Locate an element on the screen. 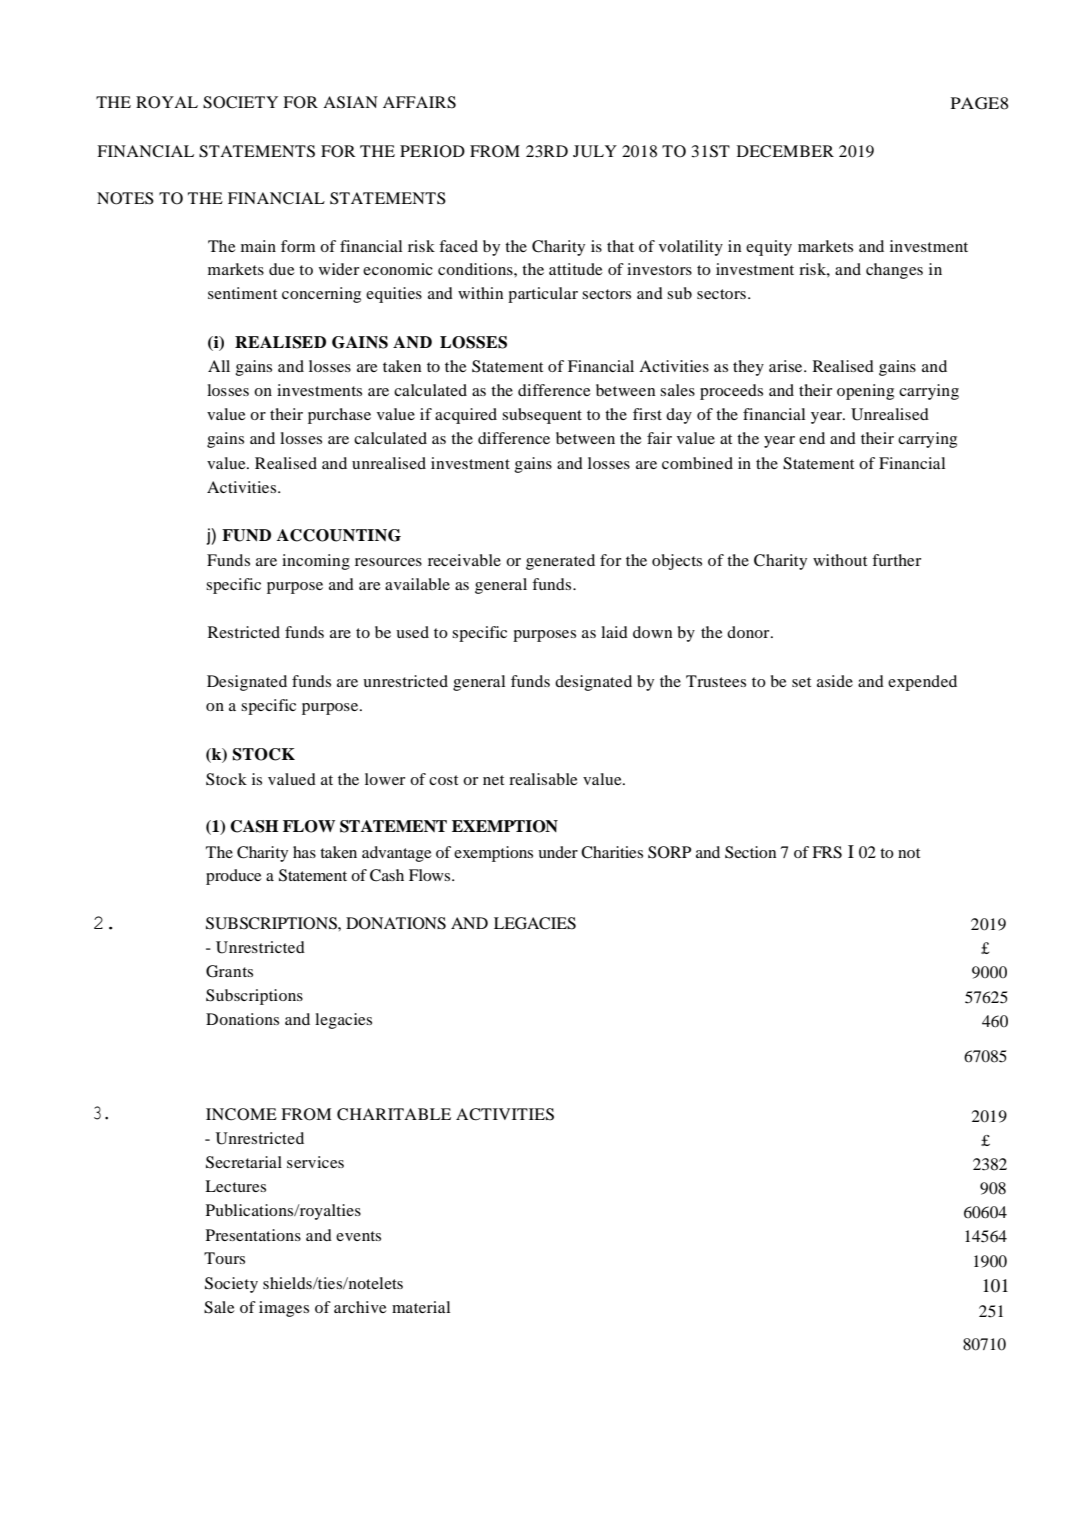  DECEMBER is located at coordinates (785, 151).
